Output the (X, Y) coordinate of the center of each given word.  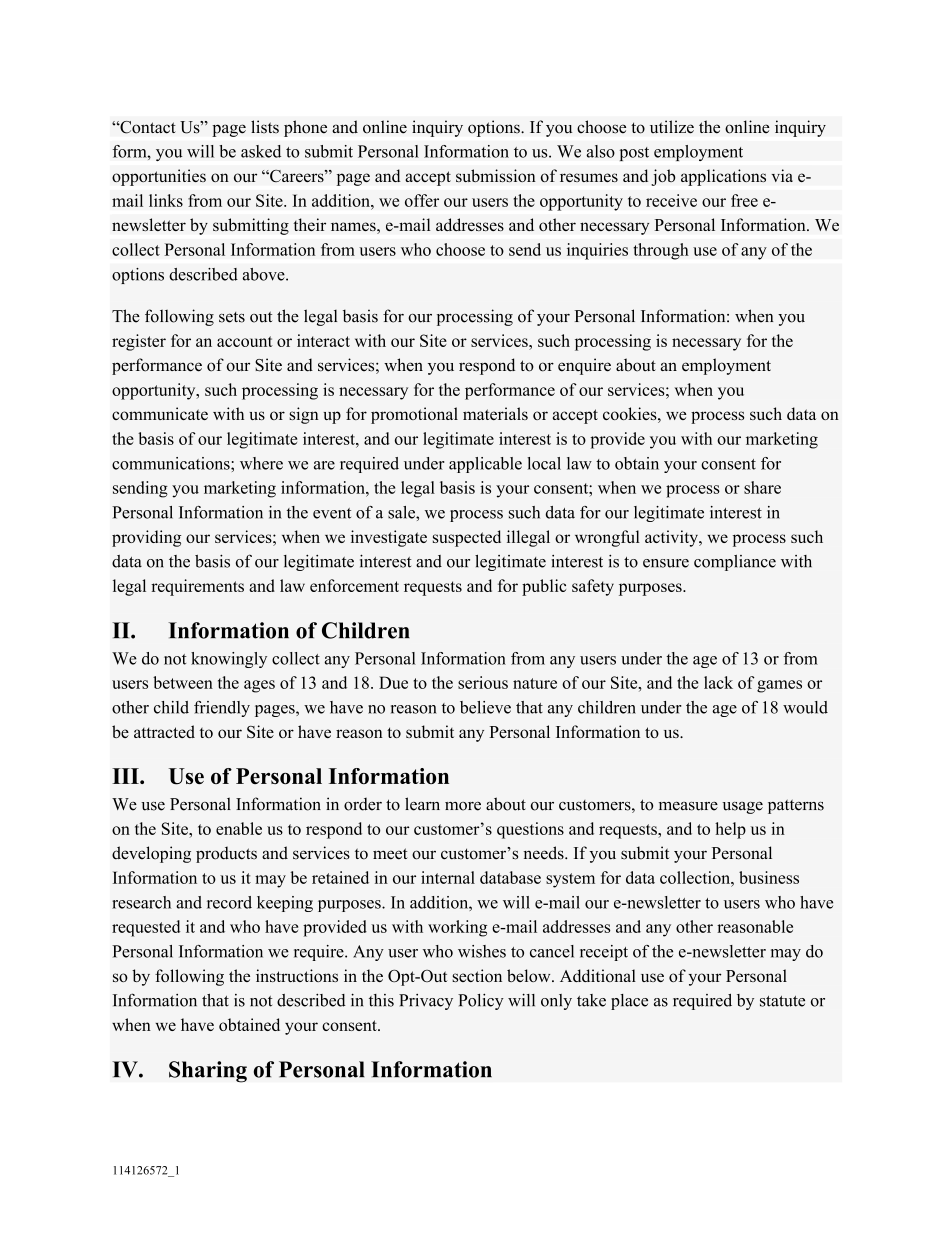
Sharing (208, 1072)
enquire (584, 366)
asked (261, 151)
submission (496, 175)
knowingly (229, 660)
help (730, 830)
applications (723, 177)
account (245, 341)
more (463, 806)
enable (239, 828)
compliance (735, 563)
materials (495, 413)
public (544, 587)
